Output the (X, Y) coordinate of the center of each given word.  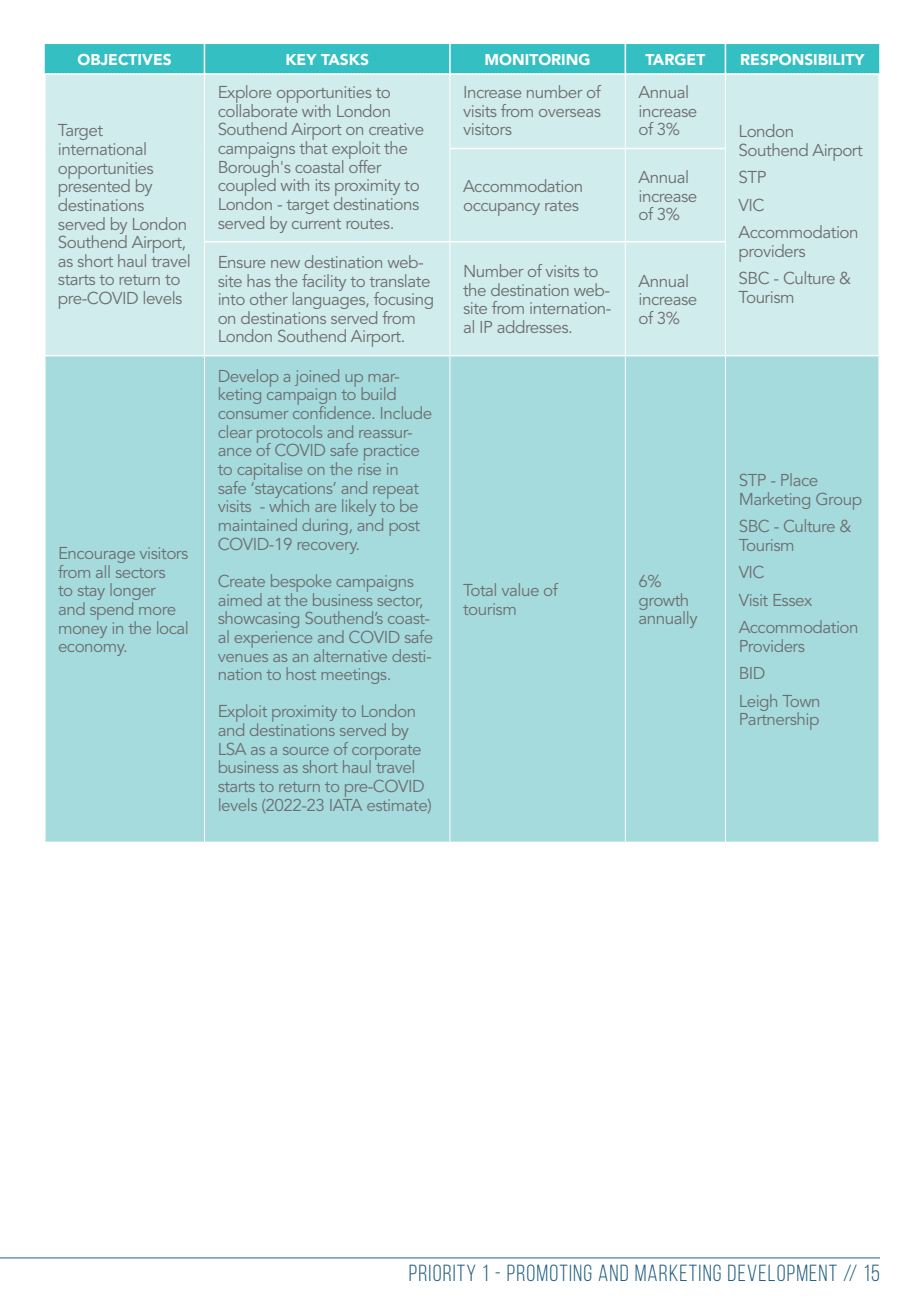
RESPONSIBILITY (802, 59)
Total (479, 589)
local (172, 627)
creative (396, 129)
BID (752, 673)
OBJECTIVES (124, 59)
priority (442, 1272)
